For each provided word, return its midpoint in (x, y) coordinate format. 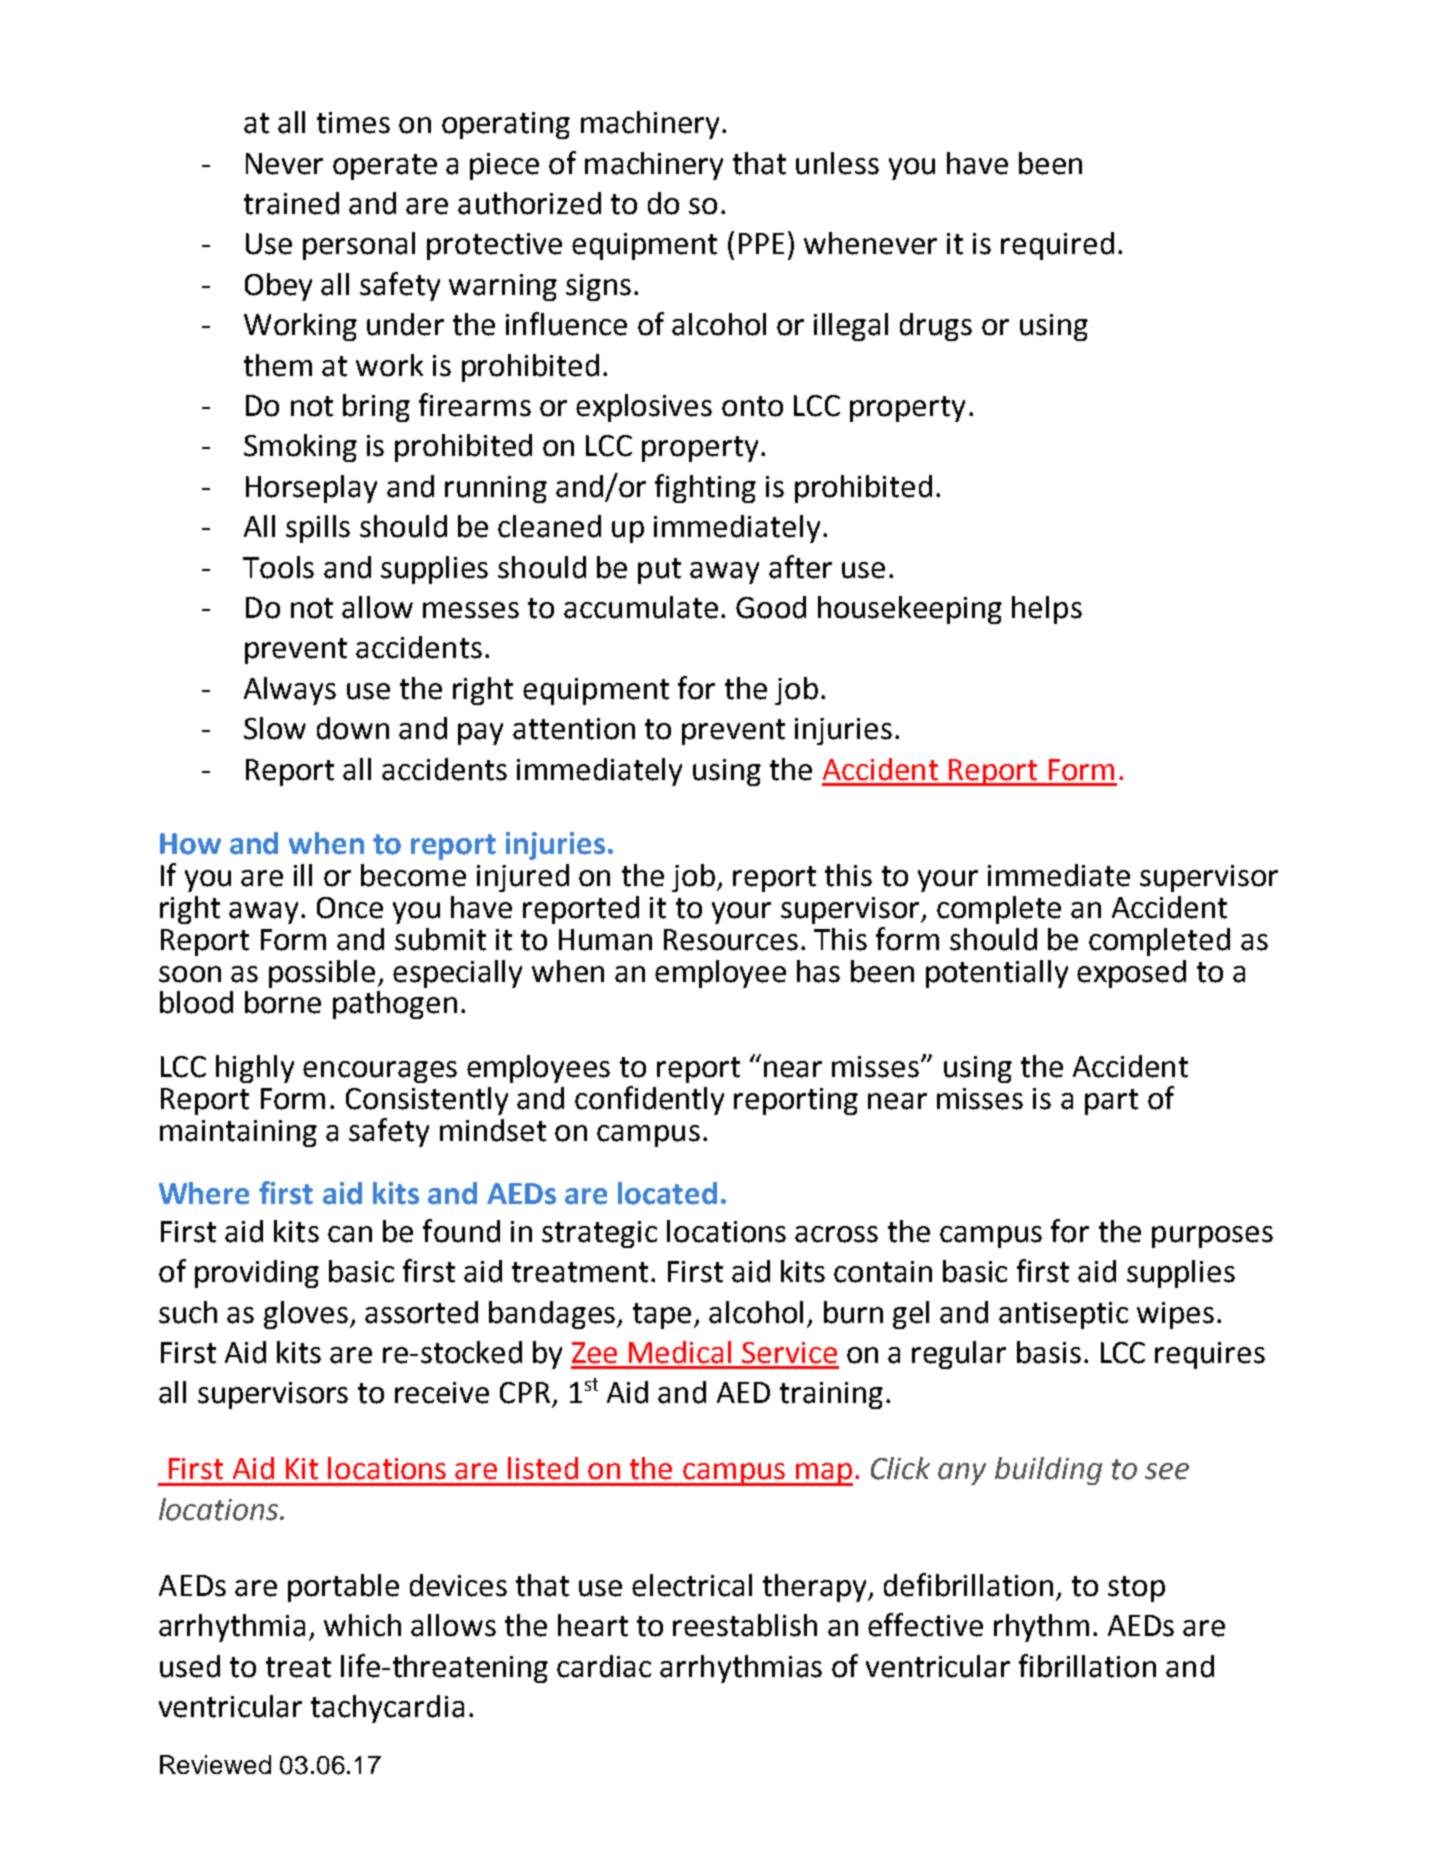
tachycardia (387, 1709)
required (1057, 246)
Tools (278, 567)
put (659, 571)
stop (1136, 1589)
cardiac (604, 1666)
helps (1047, 610)
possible (322, 974)
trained (291, 203)
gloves (306, 1315)
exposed (1131, 974)
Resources (731, 940)
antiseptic (1063, 1315)
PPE (761, 243)
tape (662, 1316)
